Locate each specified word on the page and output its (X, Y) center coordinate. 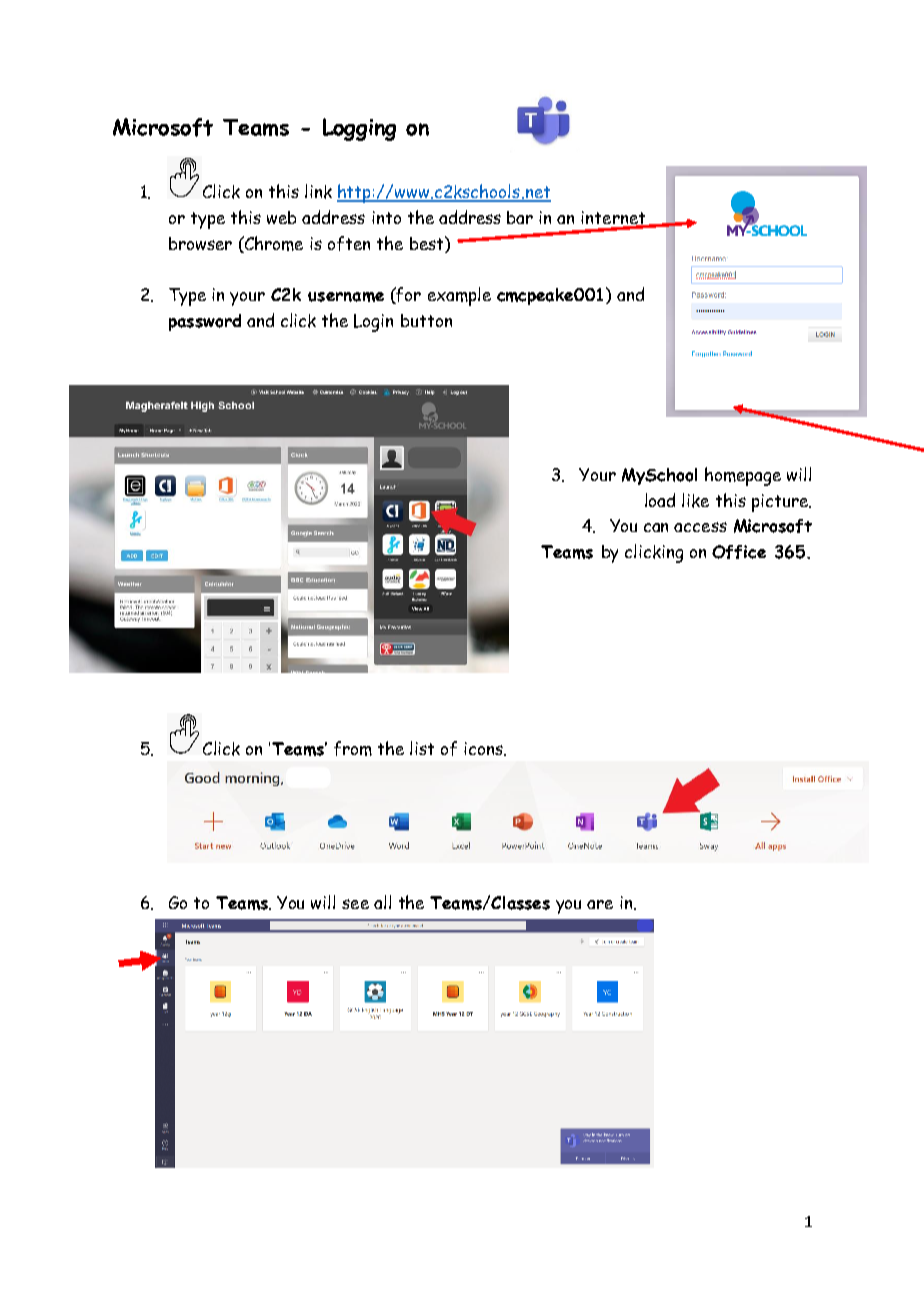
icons (484, 749)
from (353, 748)
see (355, 904)
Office (739, 552)
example (459, 296)
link (318, 191)
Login (373, 323)
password (205, 322)
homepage (743, 476)
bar (520, 217)
